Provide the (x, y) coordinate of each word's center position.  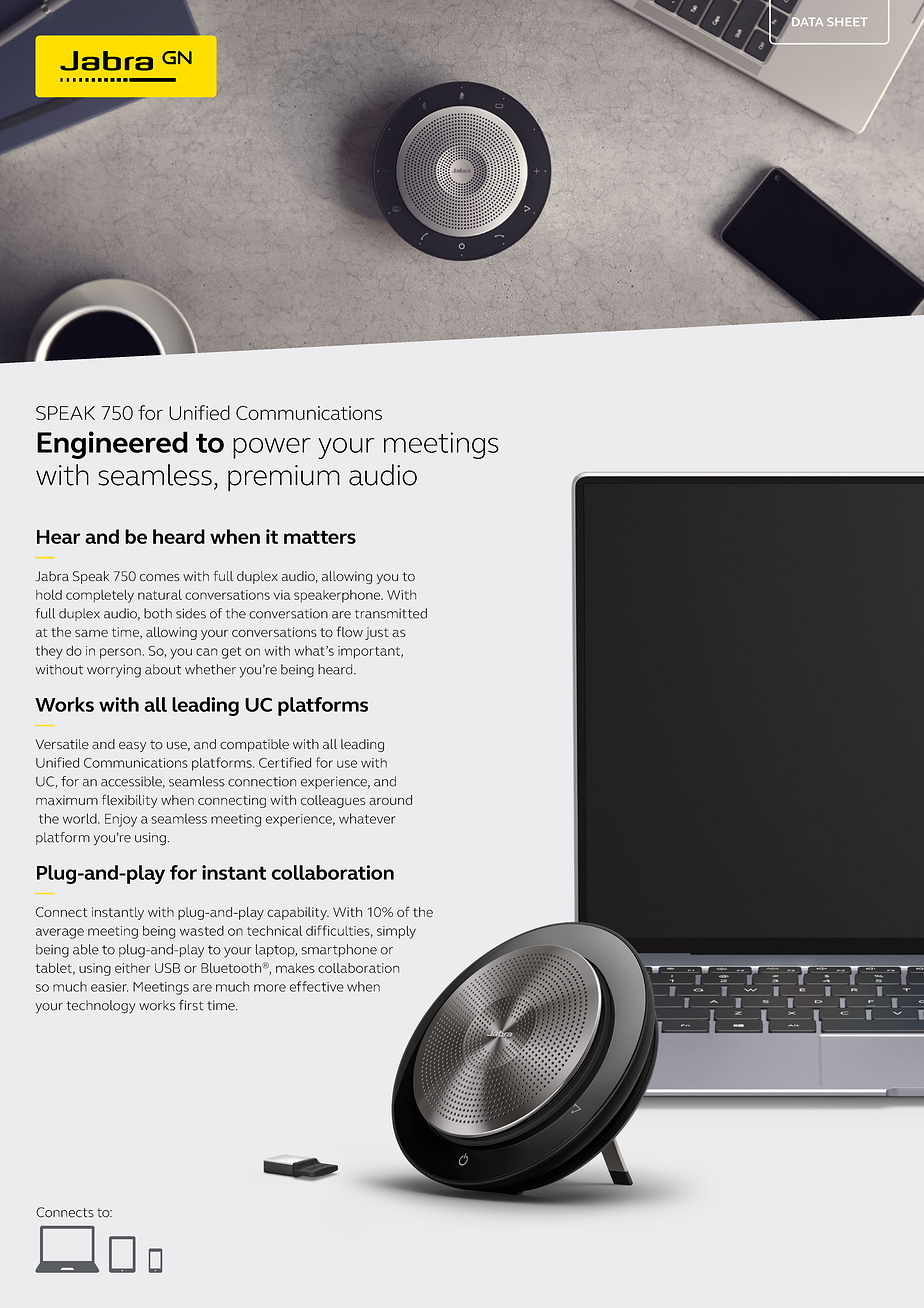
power (272, 448)
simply (396, 932)
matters (320, 537)
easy (132, 747)
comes (160, 577)
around (390, 800)
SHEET (847, 21)
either (132, 968)
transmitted (391, 613)
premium (284, 478)
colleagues (333, 801)
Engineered (112, 445)
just (377, 633)
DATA (806, 21)
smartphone (339, 950)
